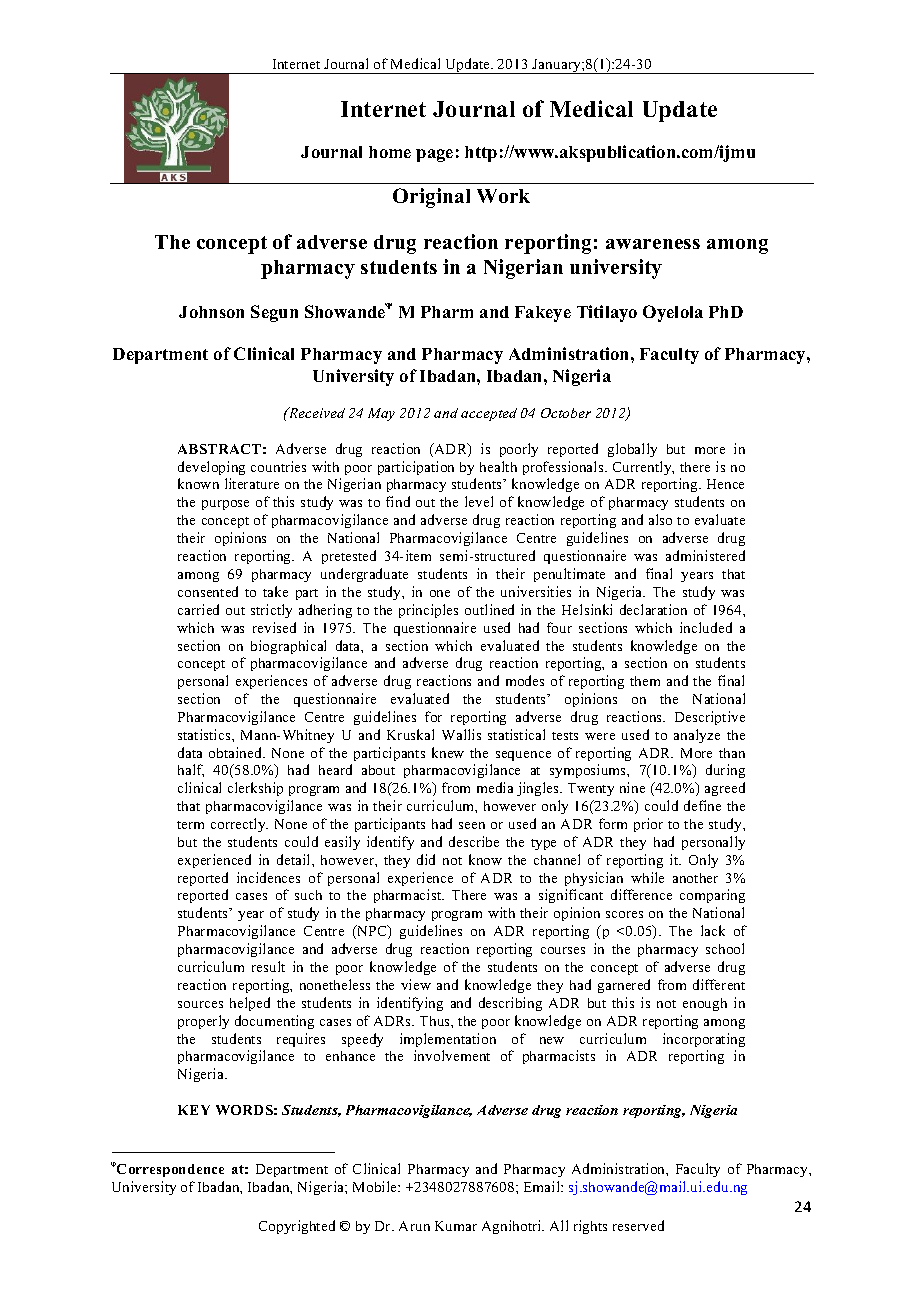 The height and width of the screenshot is (1308, 924). What do you see at coordinates (489, 414) in the screenshot?
I see `accepted` at bounding box center [489, 414].
